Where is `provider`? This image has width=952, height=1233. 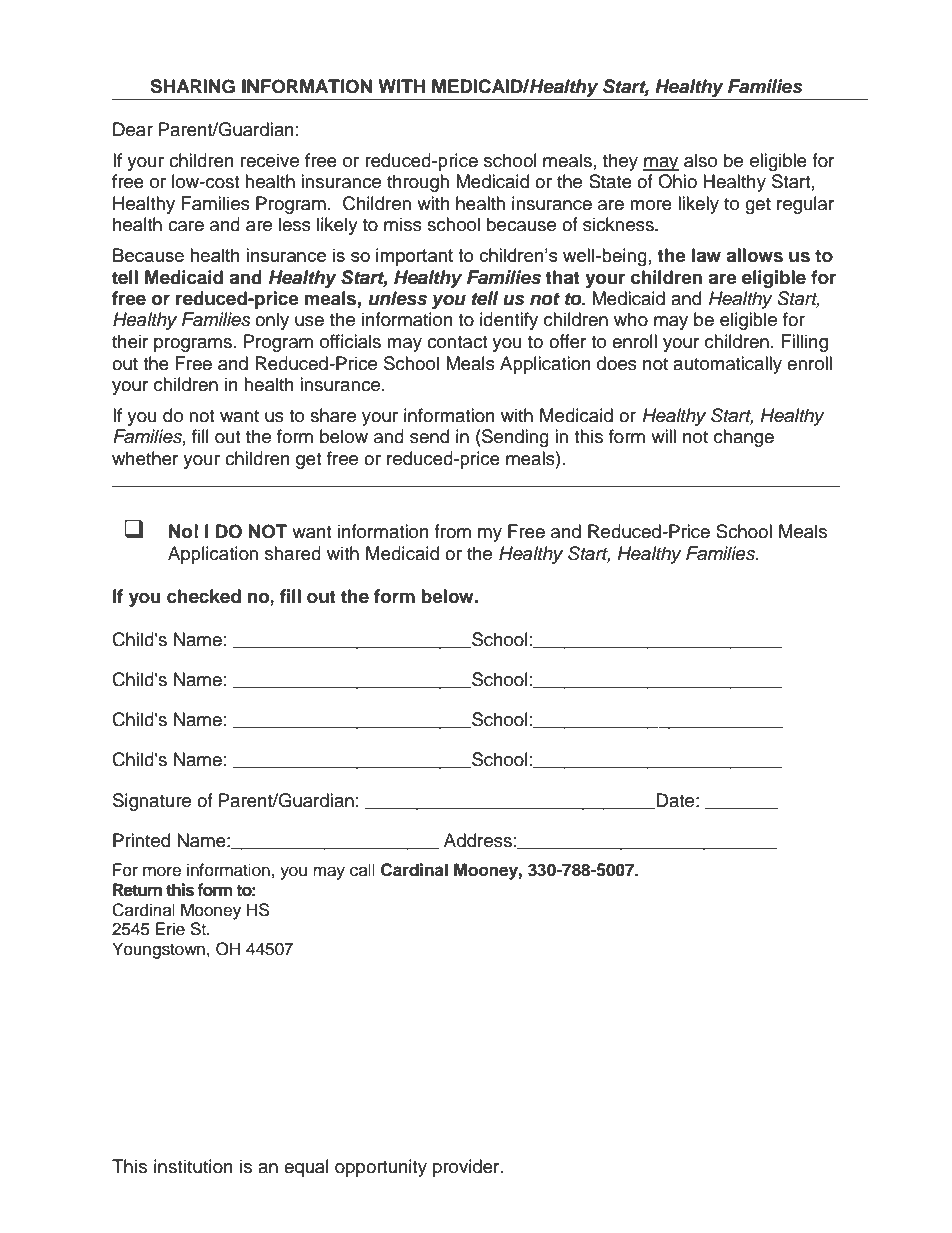
provider is located at coordinates (467, 1168).
